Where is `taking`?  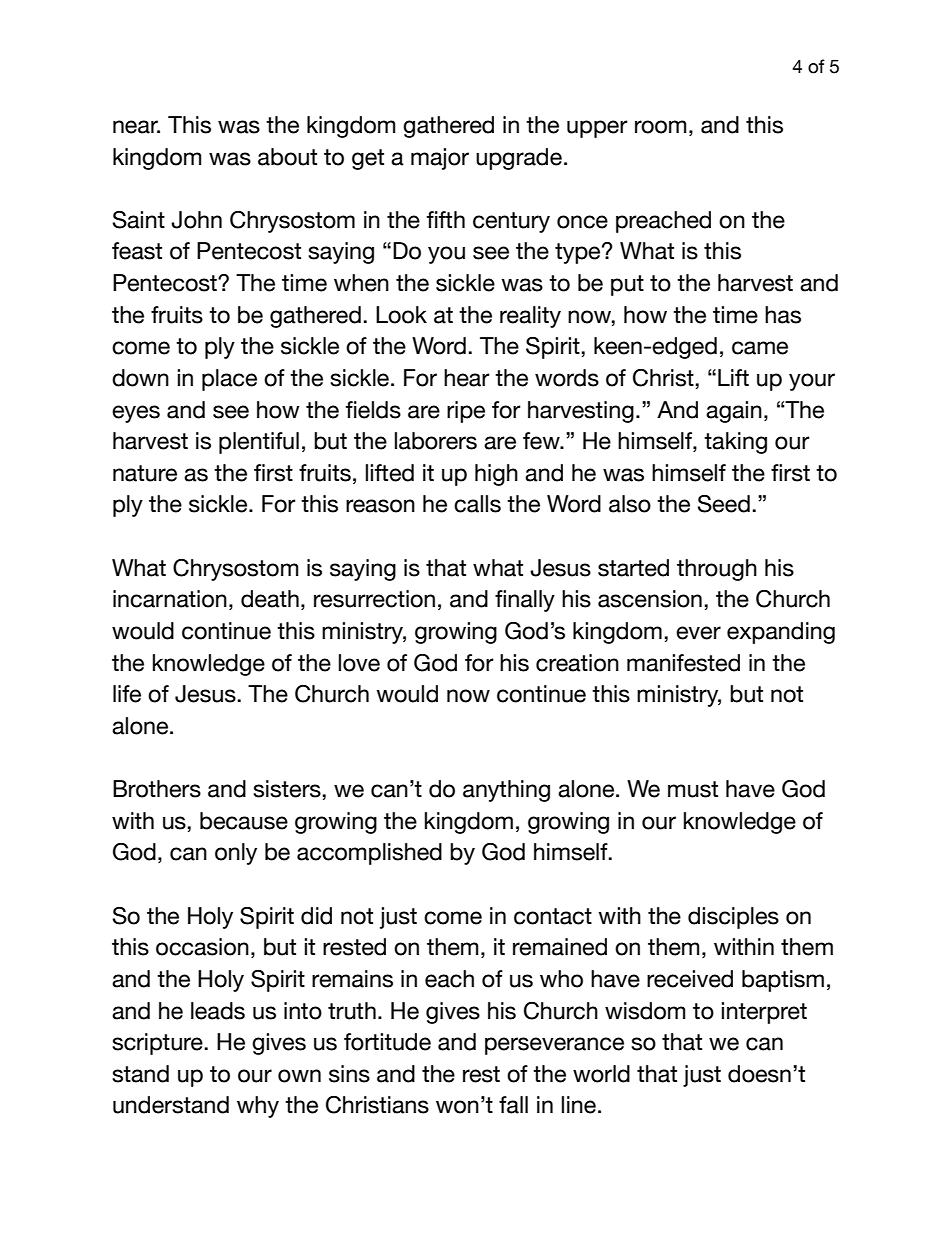
taking is located at coordinates (735, 443).
